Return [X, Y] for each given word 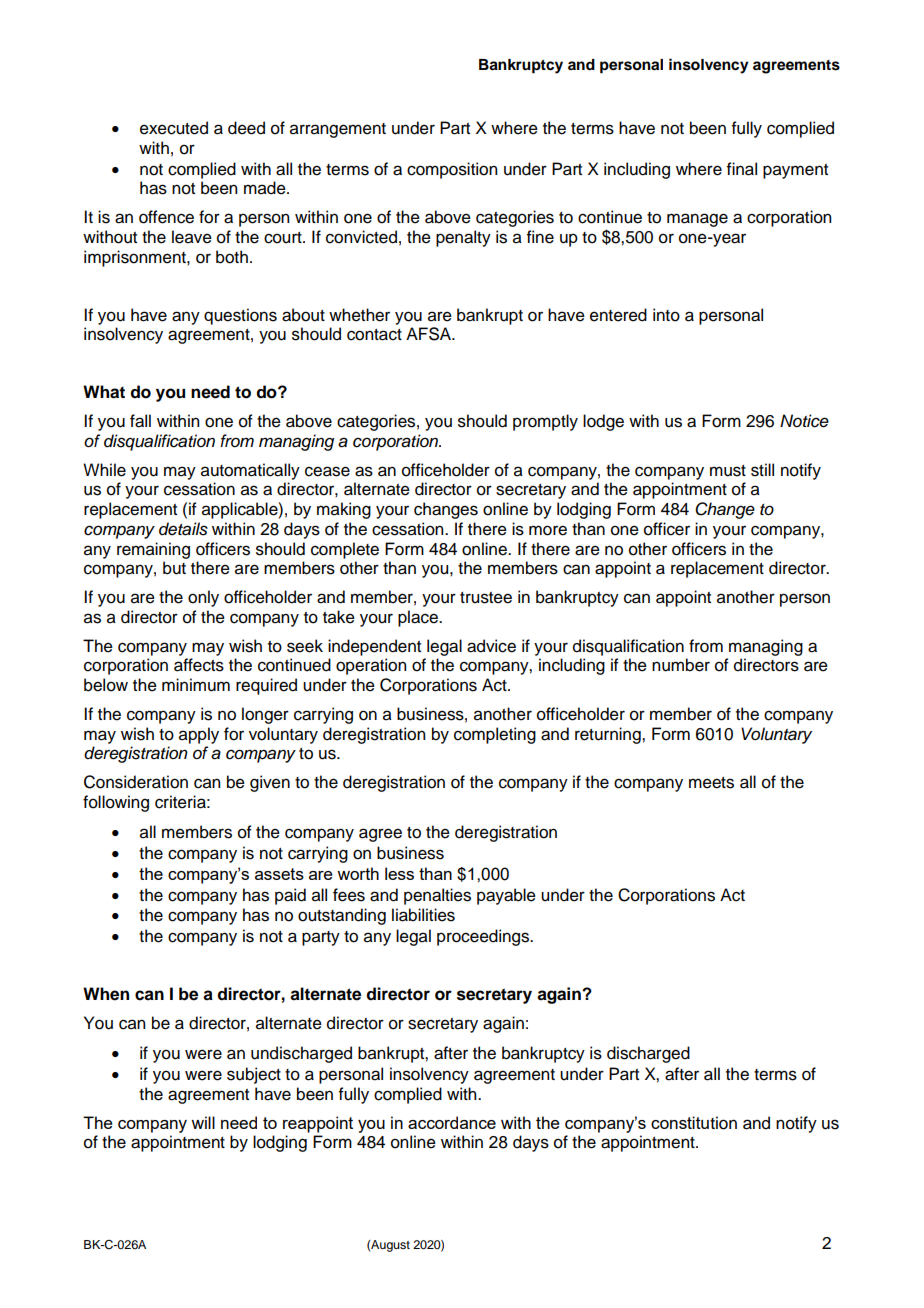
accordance [452, 1122]
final [742, 169]
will [203, 1122]
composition [452, 170]
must [728, 471]
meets [711, 783]
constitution [694, 1123]
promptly [545, 422]
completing [495, 735]
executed [174, 128]
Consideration [136, 782]
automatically [250, 471]
